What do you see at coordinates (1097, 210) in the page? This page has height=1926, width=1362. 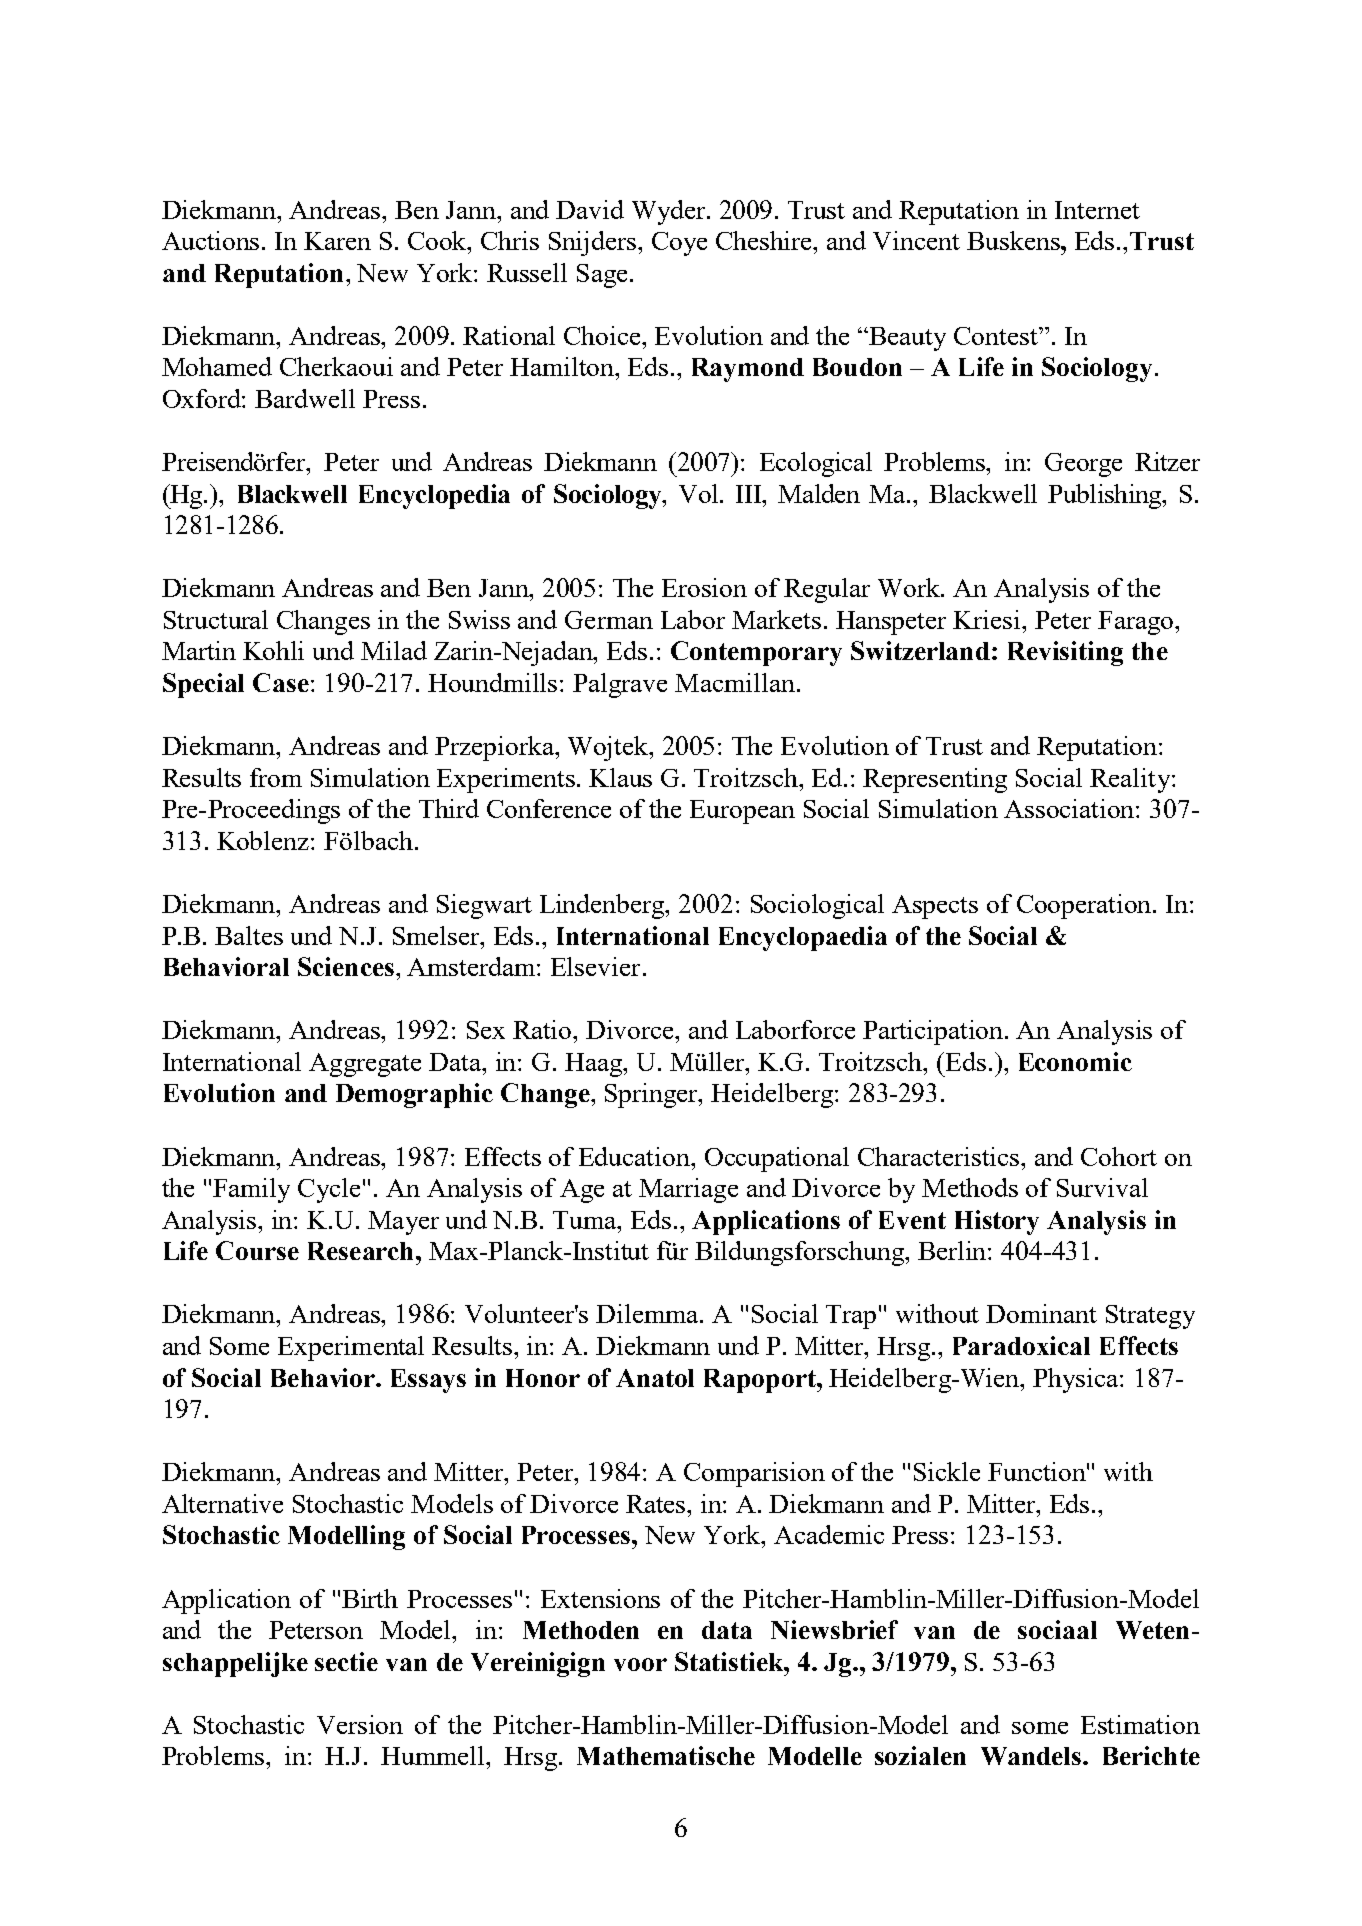 I see `Internet` at bounding box center [1097, 210].
